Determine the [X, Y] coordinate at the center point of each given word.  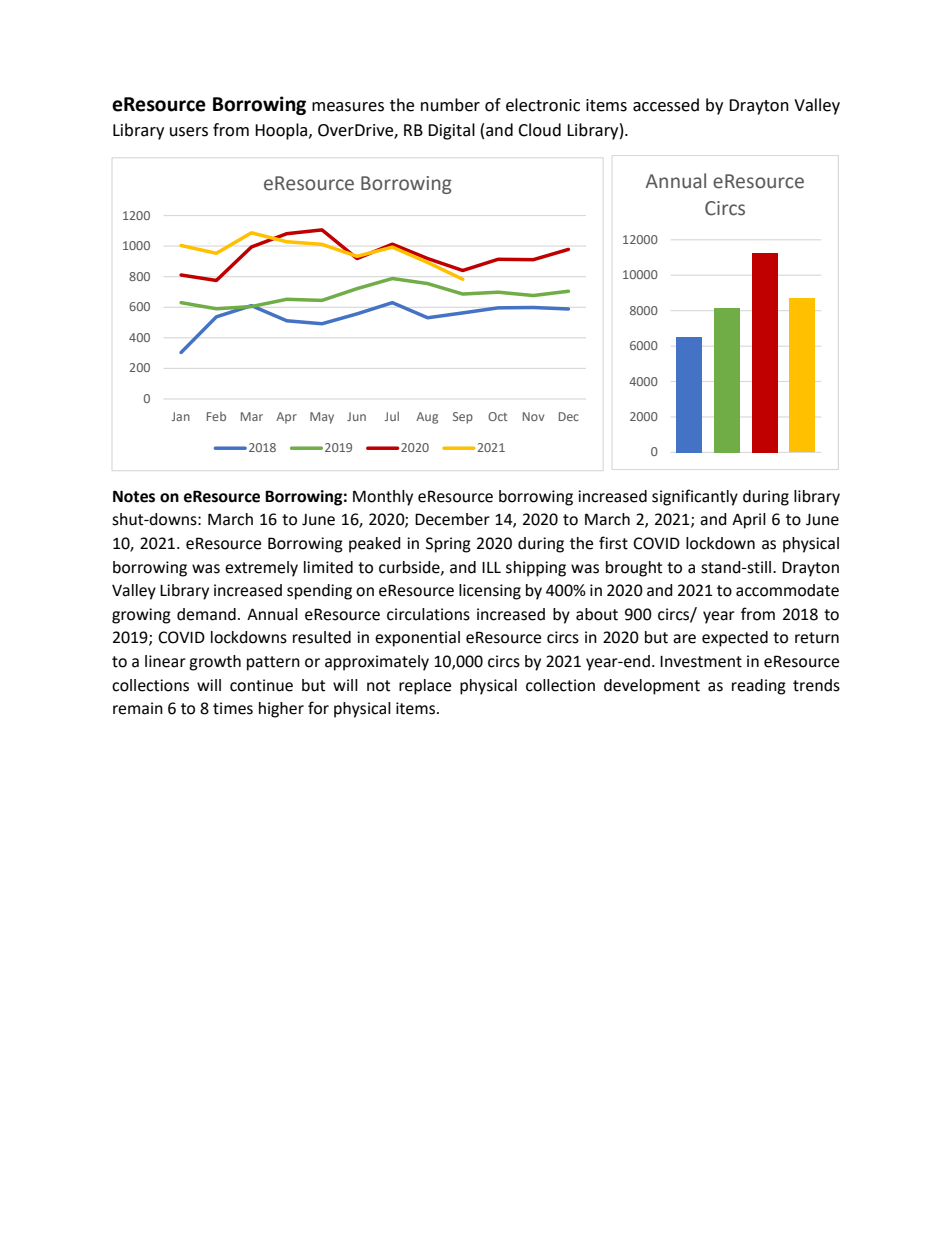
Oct [497, 416]
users [189, 132]
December [452, 519]
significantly [695, 497]
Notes [134, 496]
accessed [666, 105]
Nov [533, 416]
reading [759, 687]
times [233, 708]
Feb [216, 416]
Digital [451, 131]
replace [425, 687]
